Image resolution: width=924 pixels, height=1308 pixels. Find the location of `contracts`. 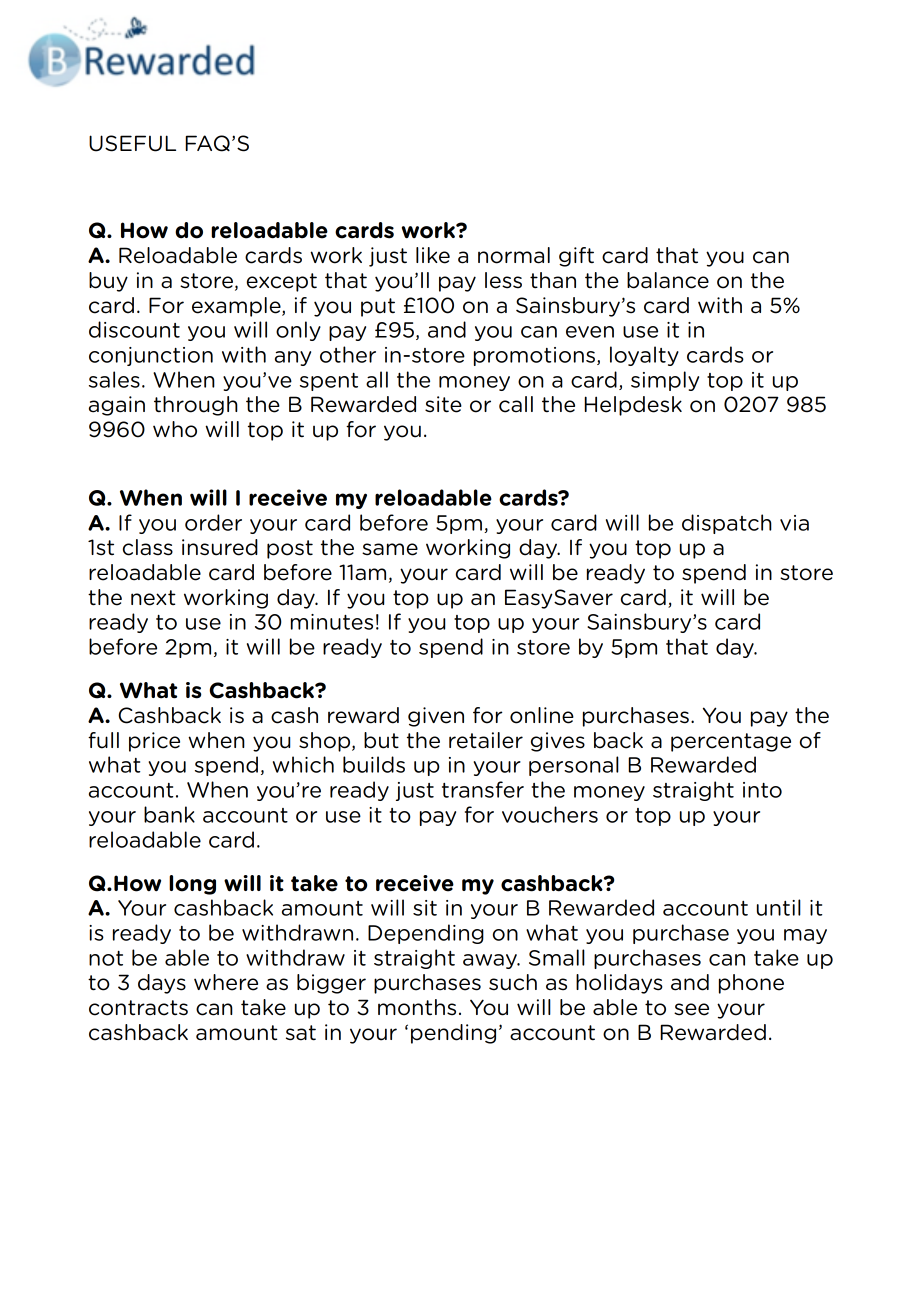

contracts is located at coordinates (138, 1008).
